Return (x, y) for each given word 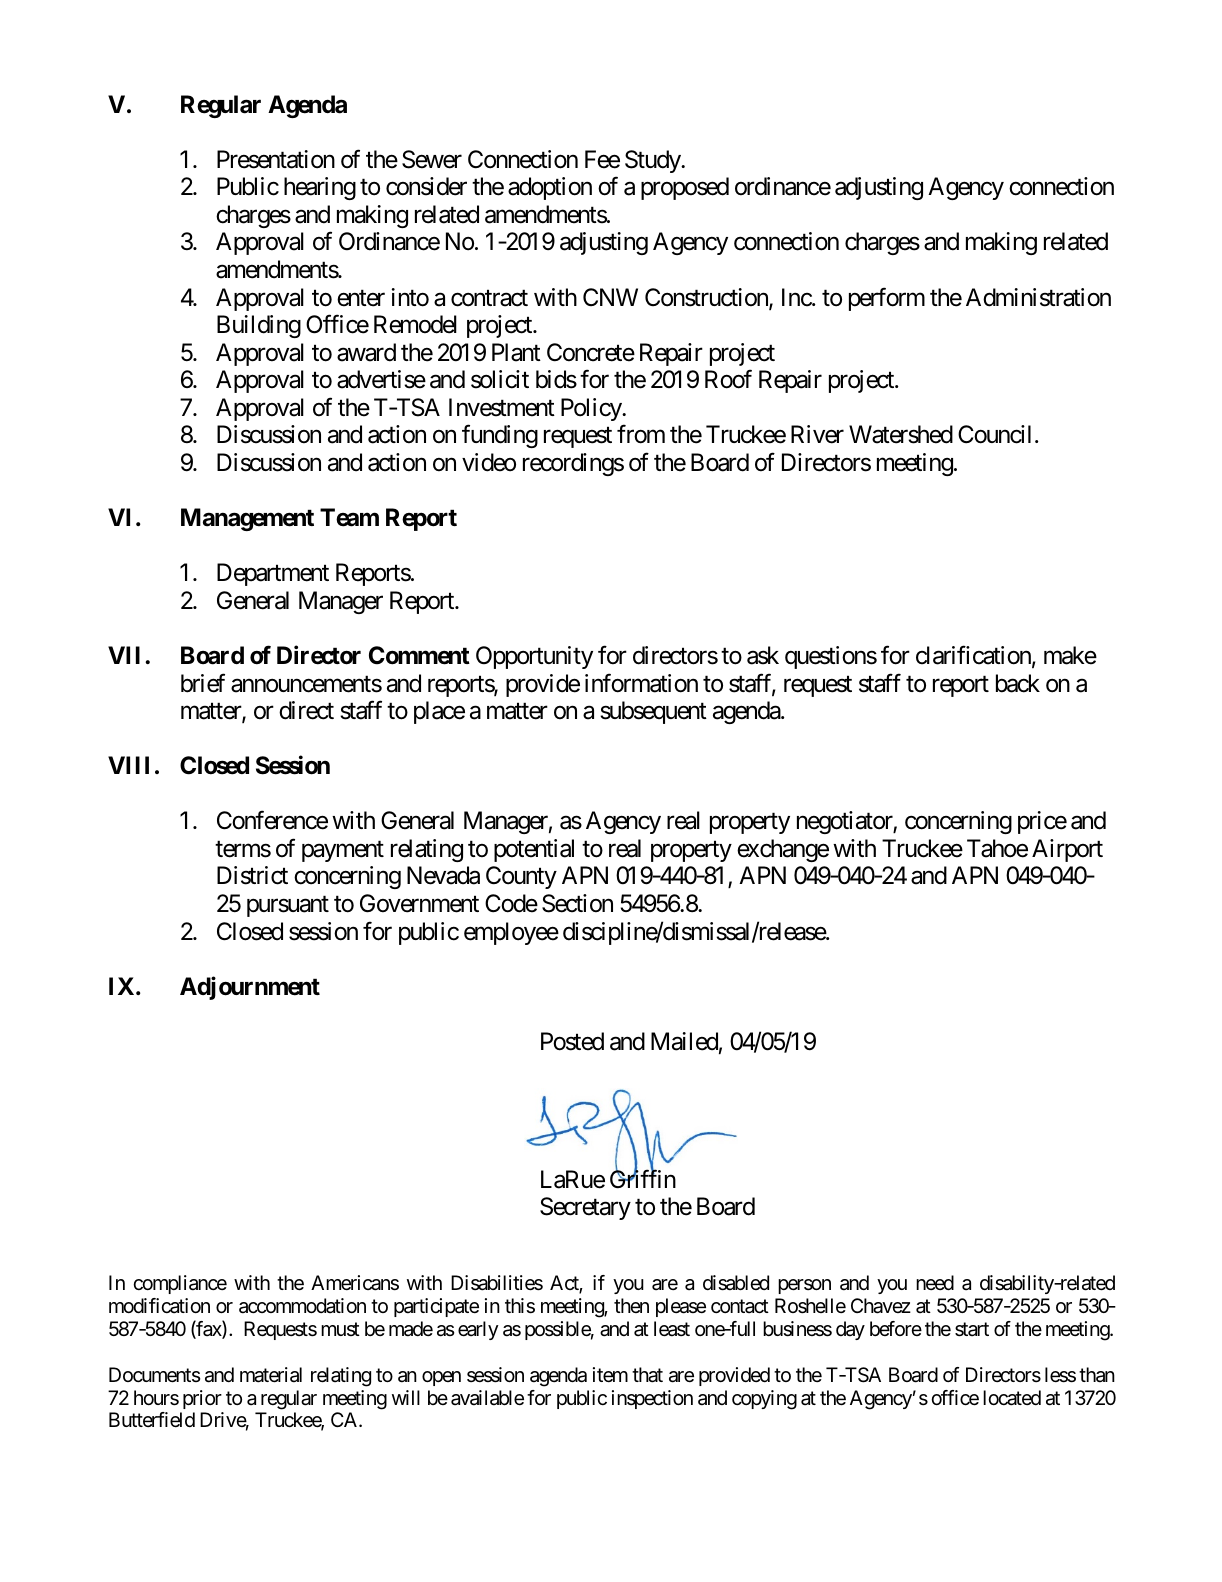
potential (534, 850)
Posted (572, 1041)
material (271, 1375)
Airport (1067, 850)
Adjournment (250, 988)
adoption (550, 188)
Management (247, 519)
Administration (1038, 297)
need (935, 1282)
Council (994, 434)
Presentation (276, 159)
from (641, 434)
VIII (128, 765)
